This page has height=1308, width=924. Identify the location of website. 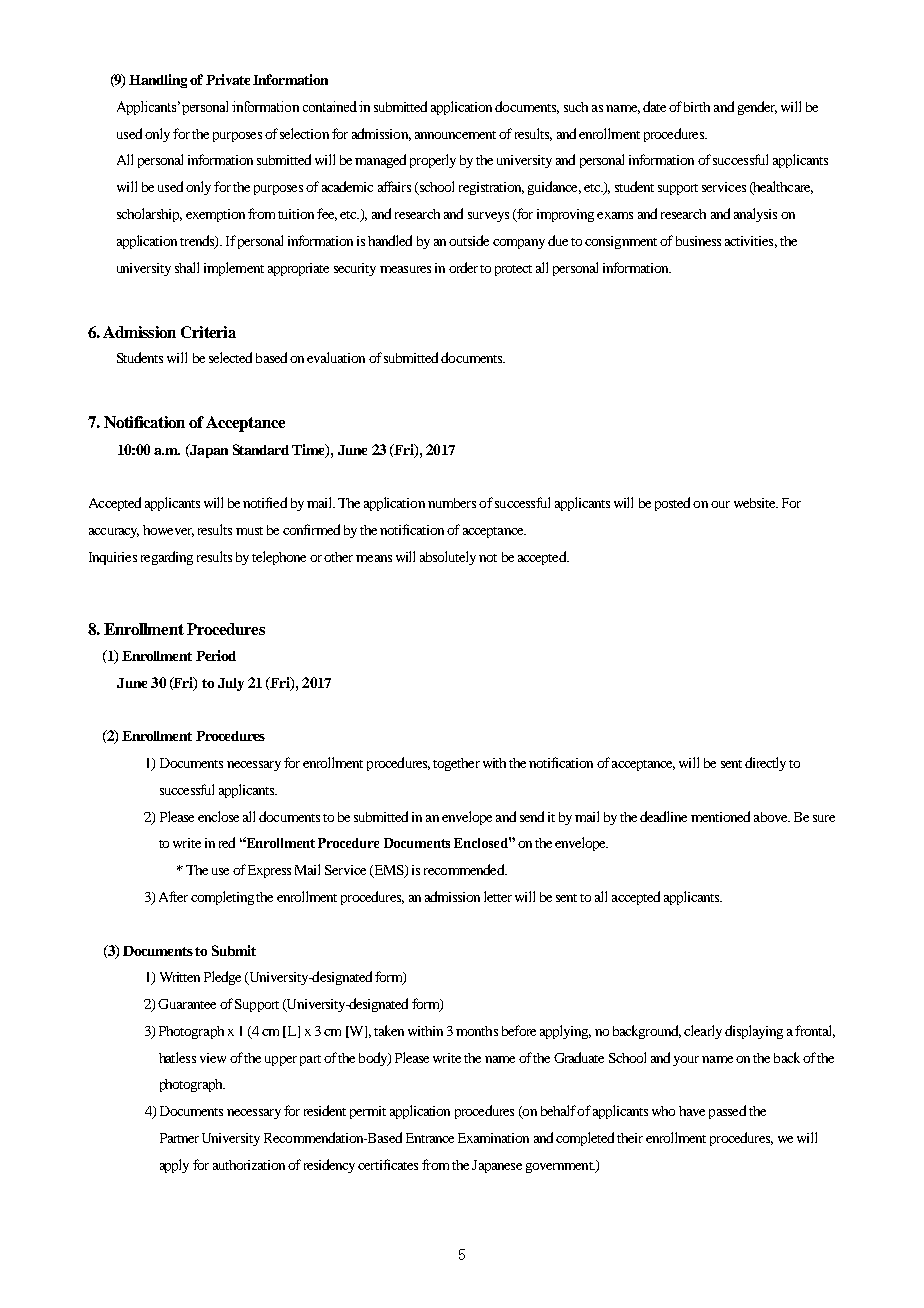
(756, 503).
